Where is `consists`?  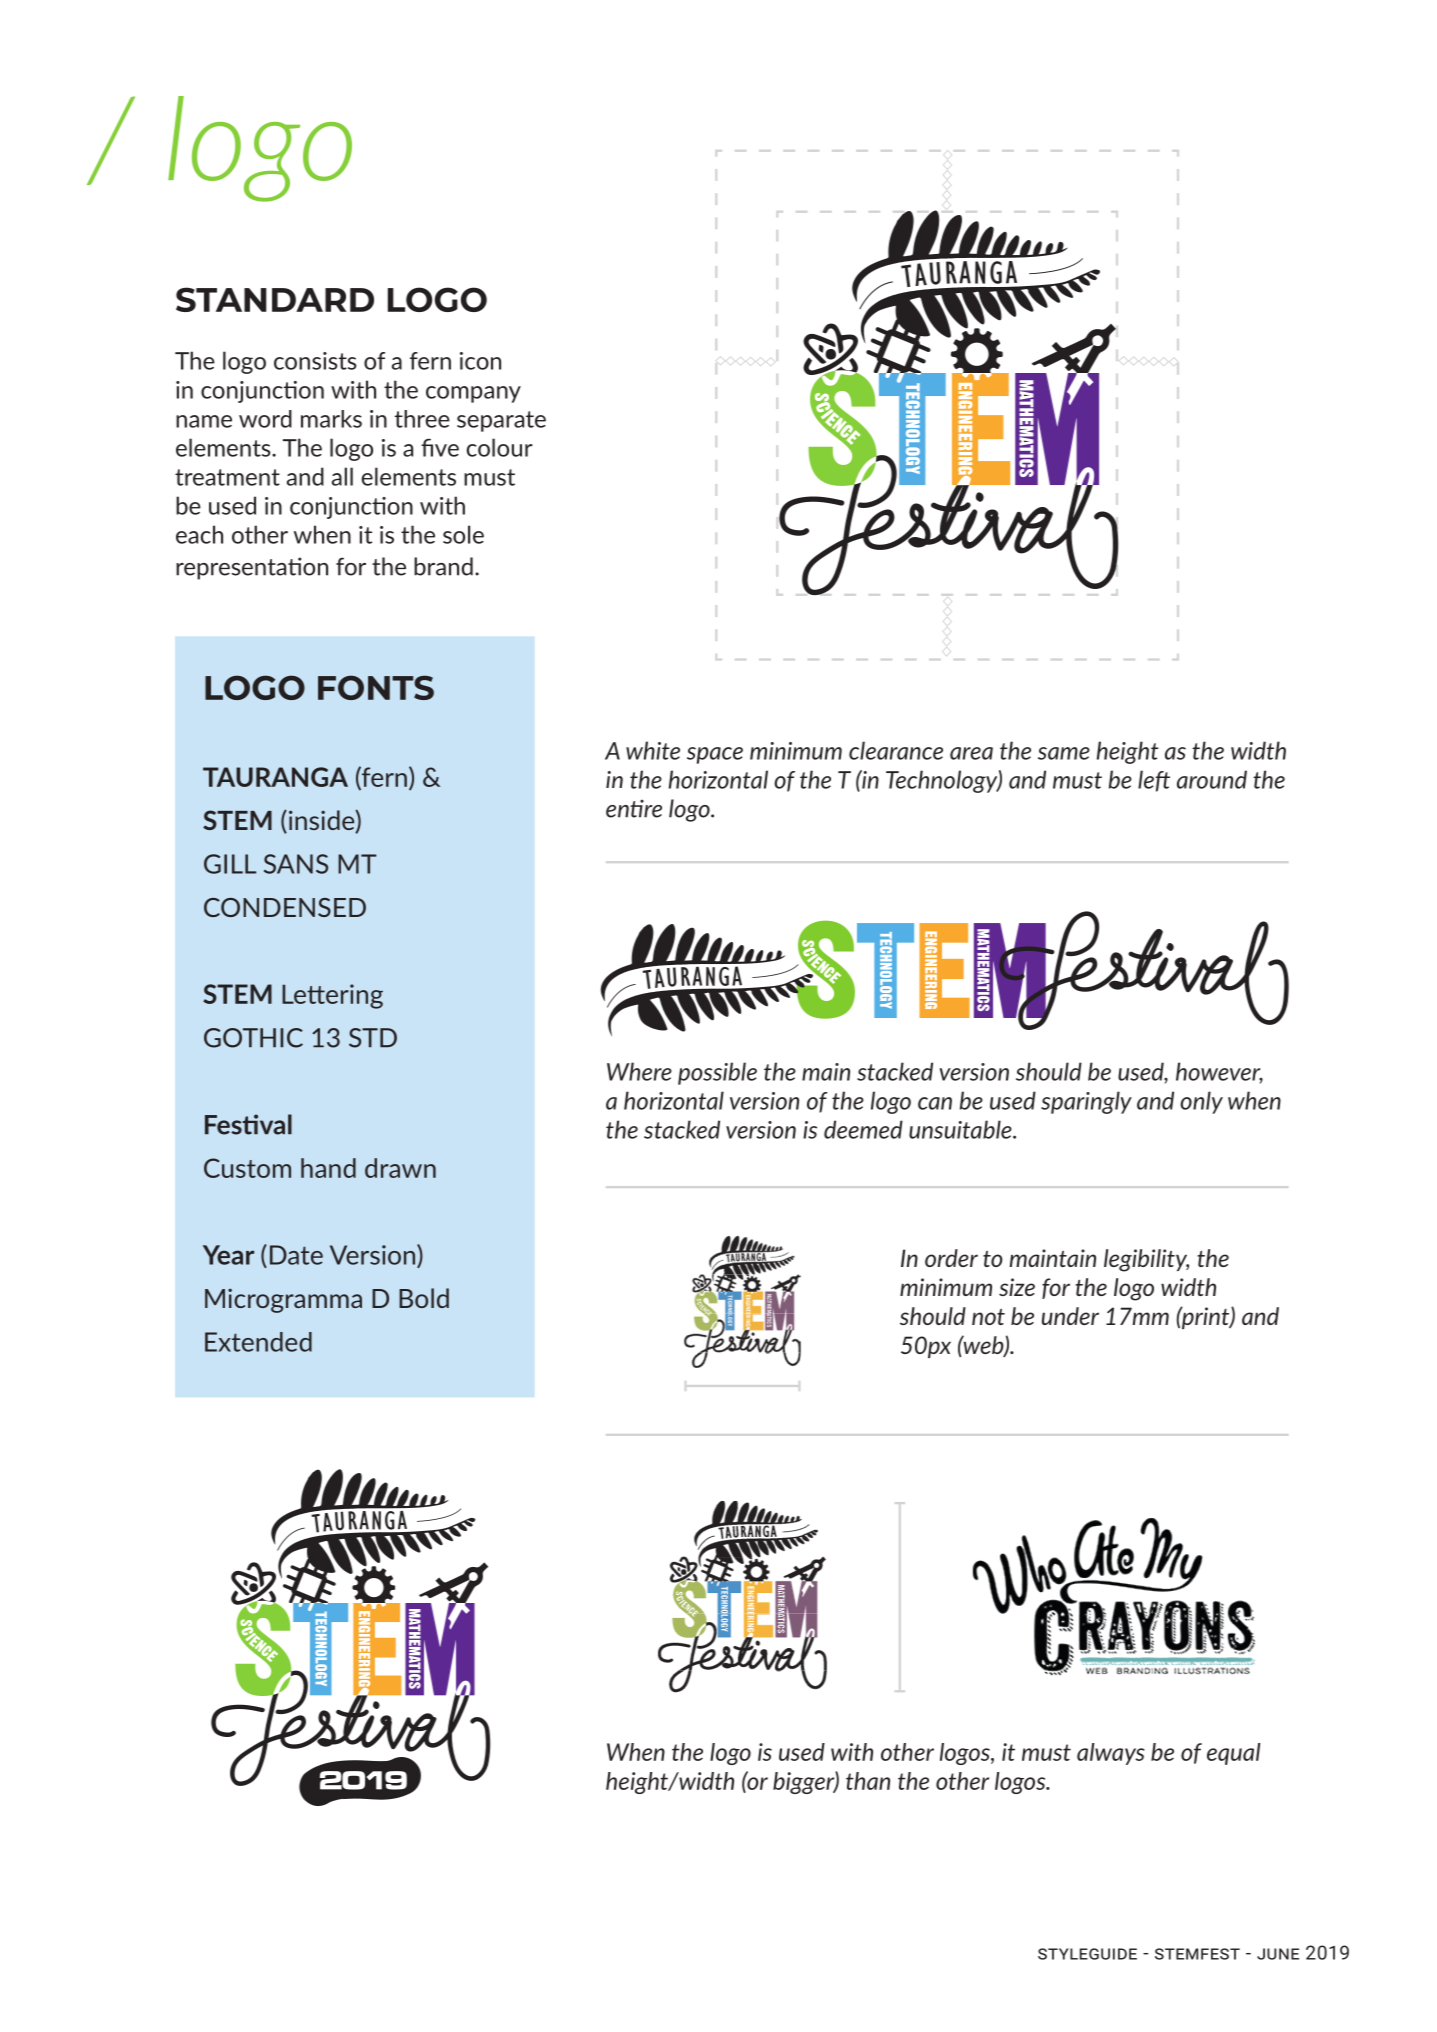 consists is located at coordinates (315, 361).
